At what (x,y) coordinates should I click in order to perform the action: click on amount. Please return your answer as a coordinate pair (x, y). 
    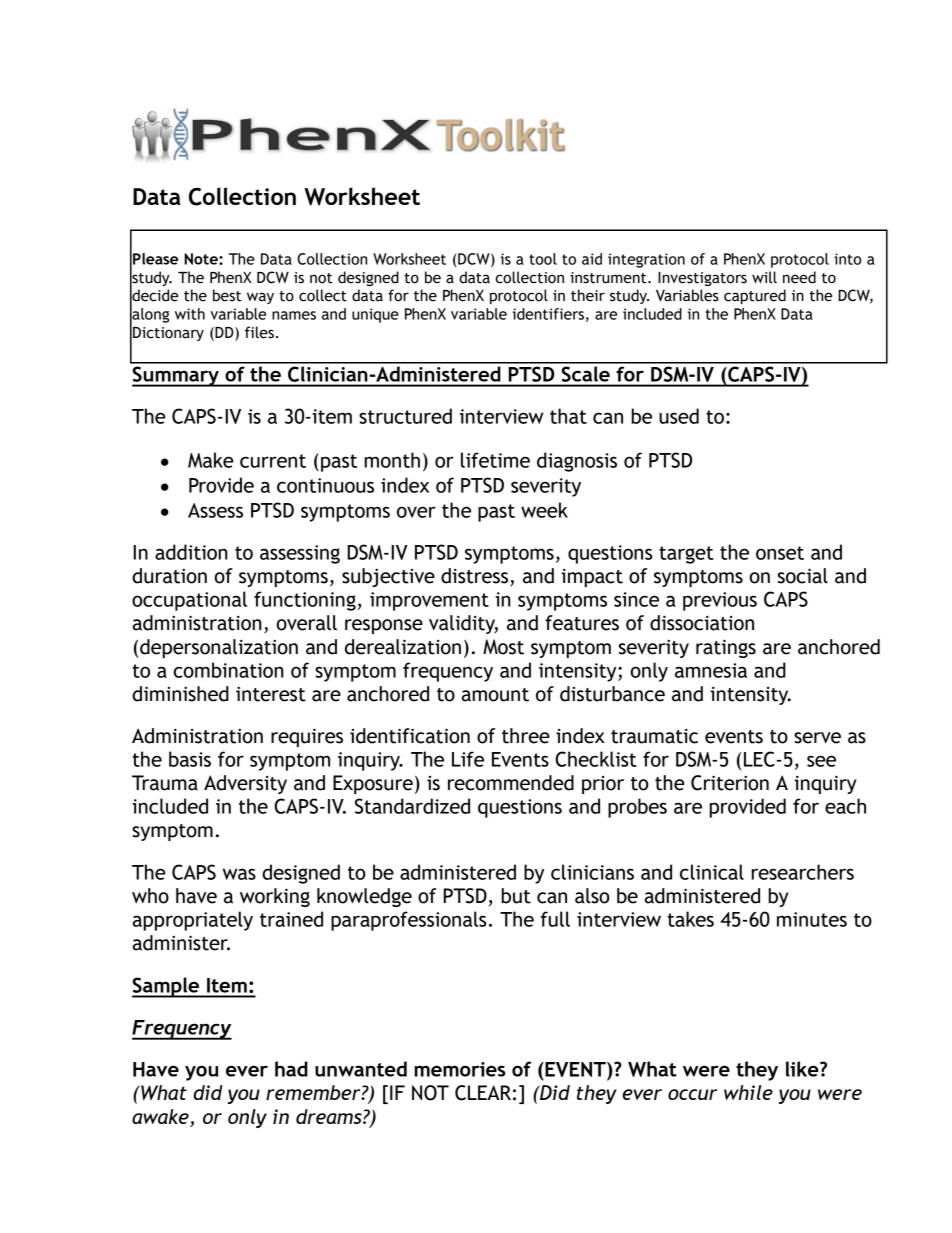
    Looking at the image, I should click on (495, 695).
